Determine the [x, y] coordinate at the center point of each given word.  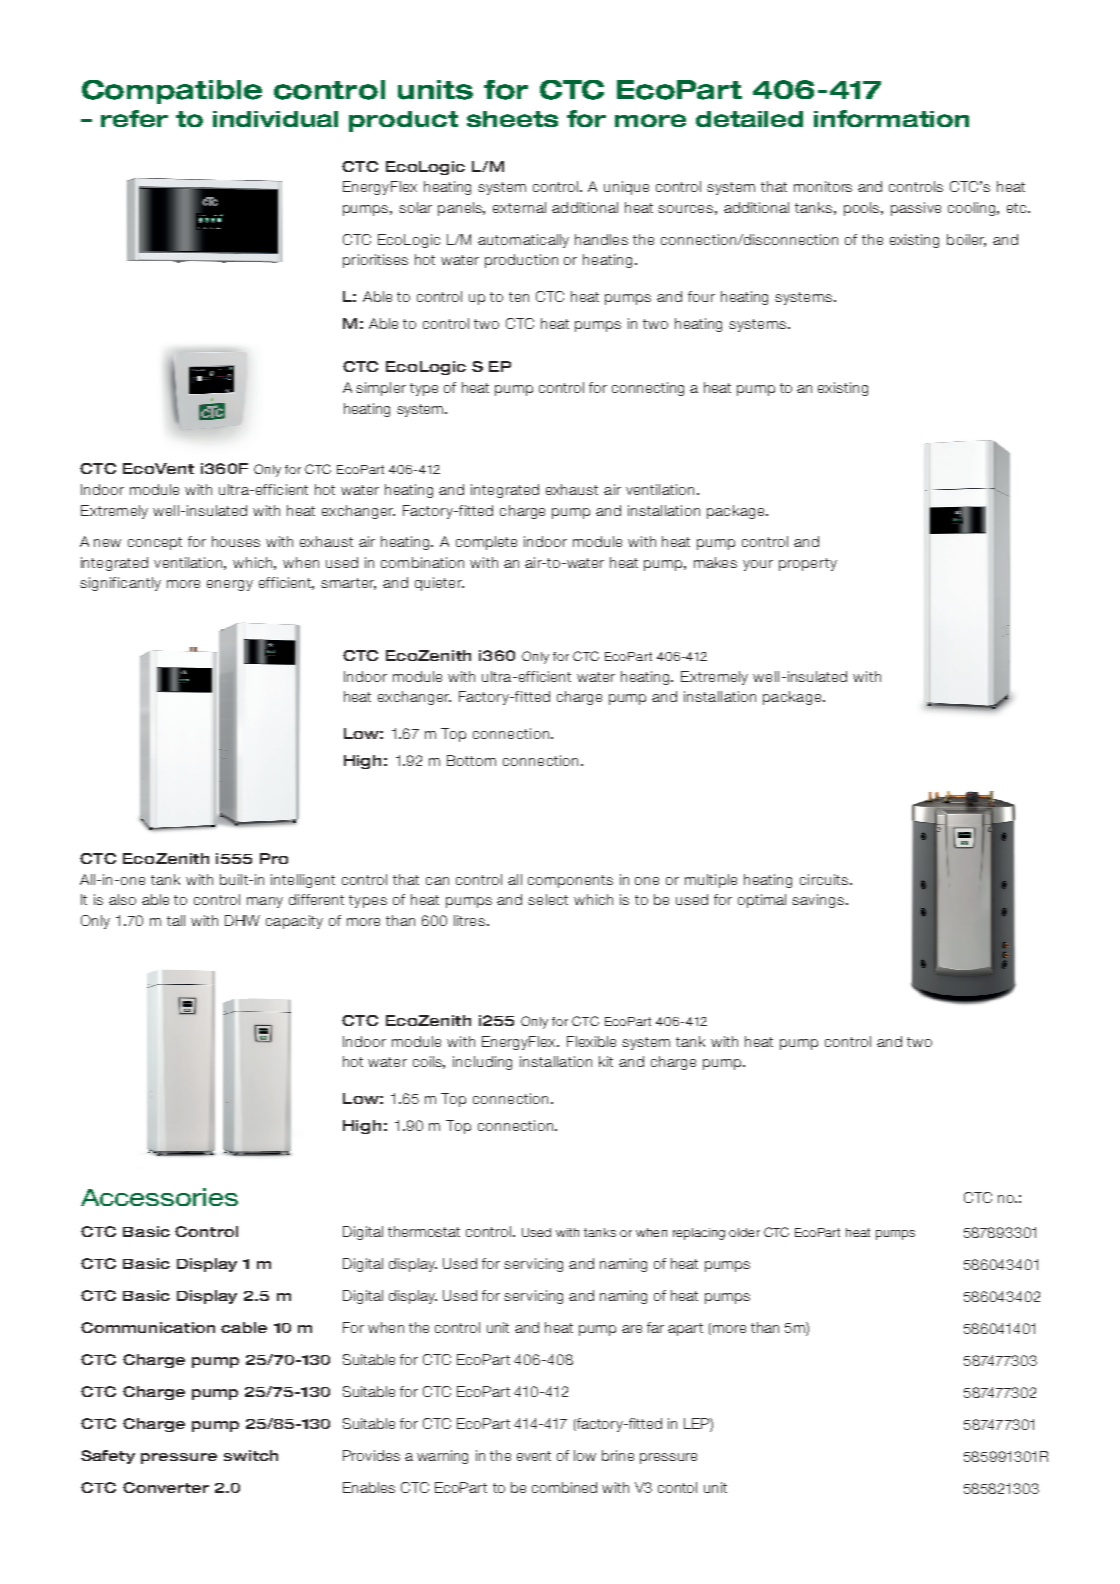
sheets [512, 119]
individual [275, 119]
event [534, 1456]
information [891, 118]
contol [677, 1487]
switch [251, 1455]
